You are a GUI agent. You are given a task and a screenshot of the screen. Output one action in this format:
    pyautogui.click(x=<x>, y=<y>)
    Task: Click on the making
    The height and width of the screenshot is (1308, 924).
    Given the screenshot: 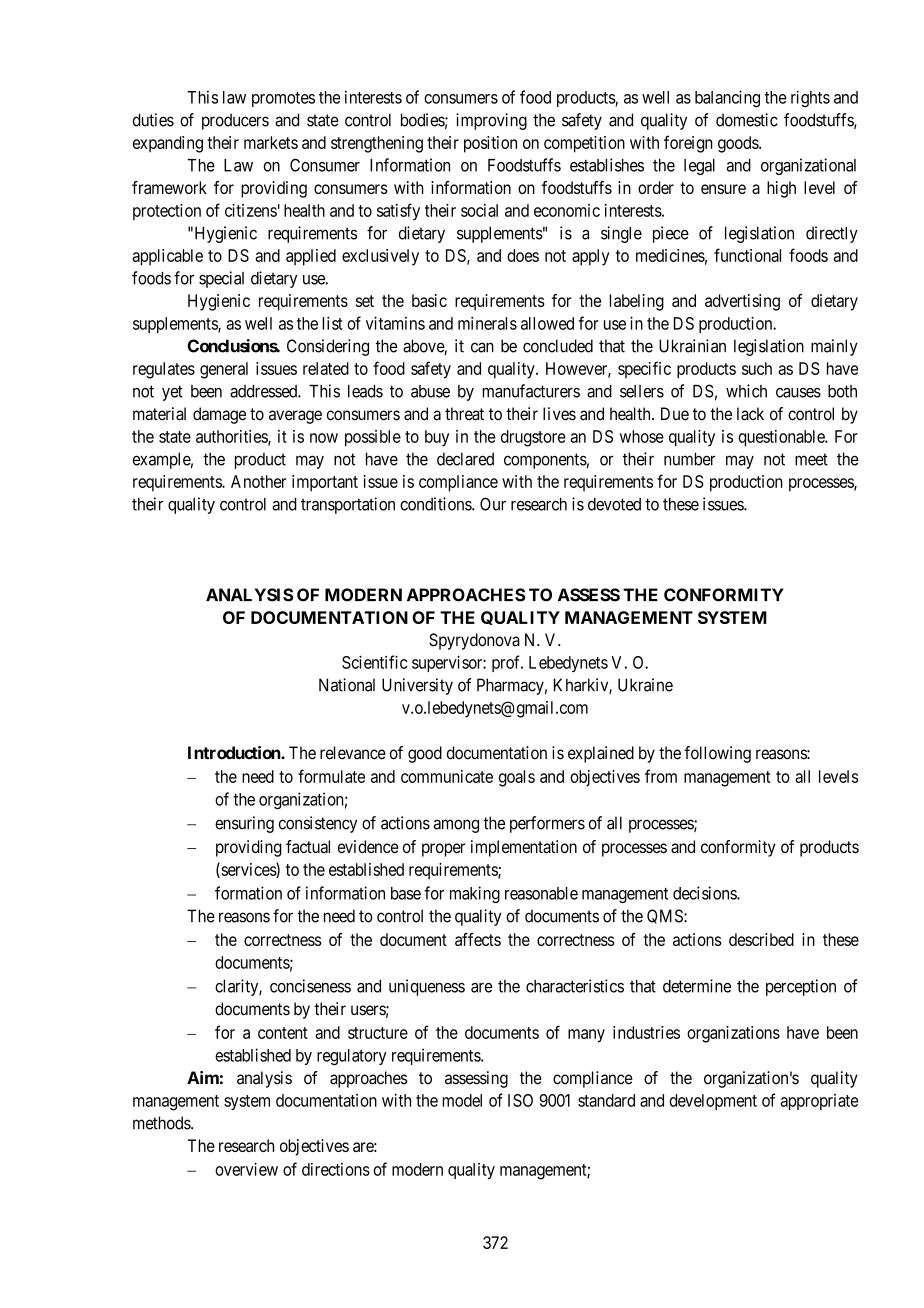 What is the action you would take?
    pyautogui.click(x=475, y=894)
